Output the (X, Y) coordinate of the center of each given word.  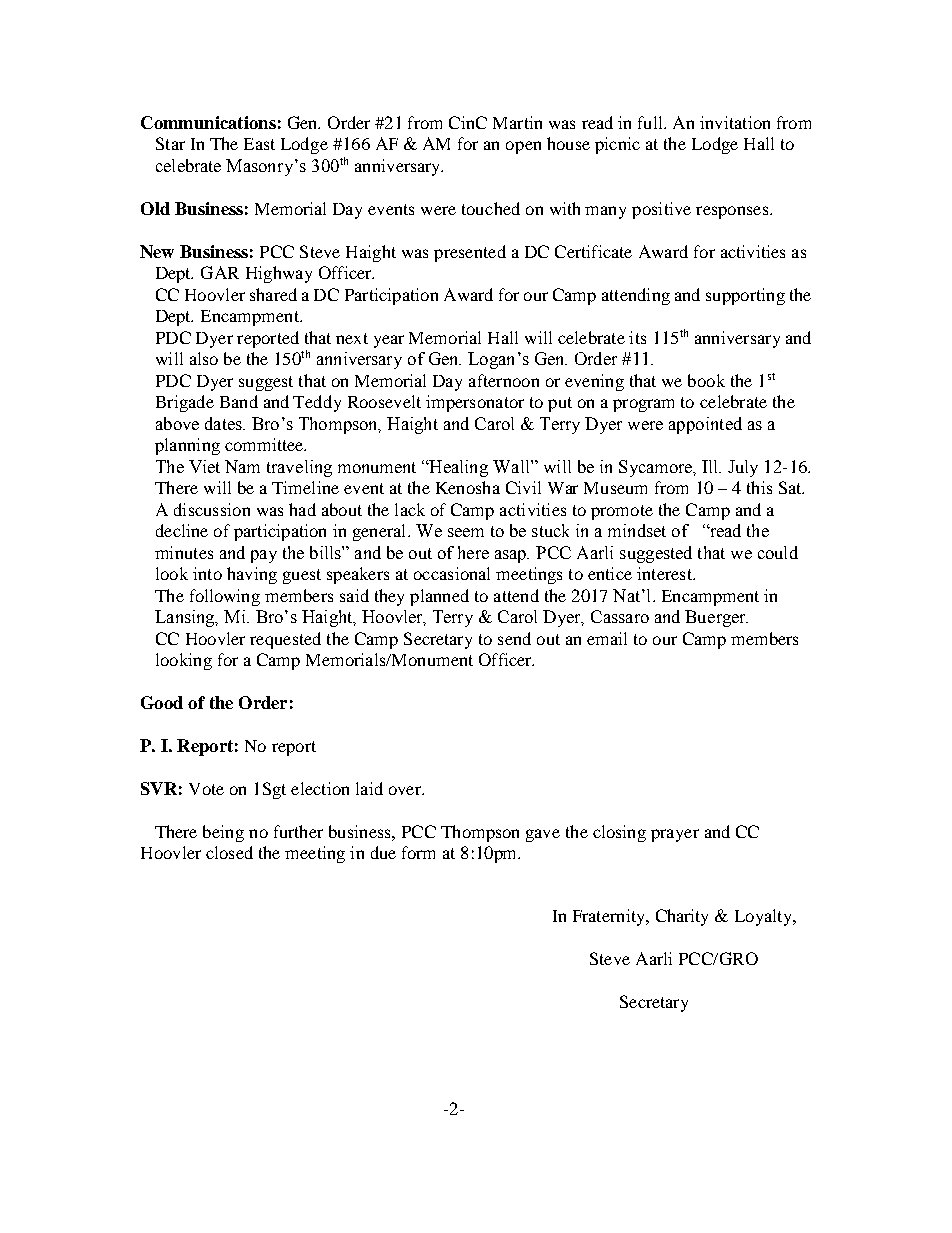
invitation (735, 122)
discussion (212, 509)
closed (229, 852)
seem (466, 532)
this (759, 487)
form (418, 852)
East (259, 144)
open (523, 147)
